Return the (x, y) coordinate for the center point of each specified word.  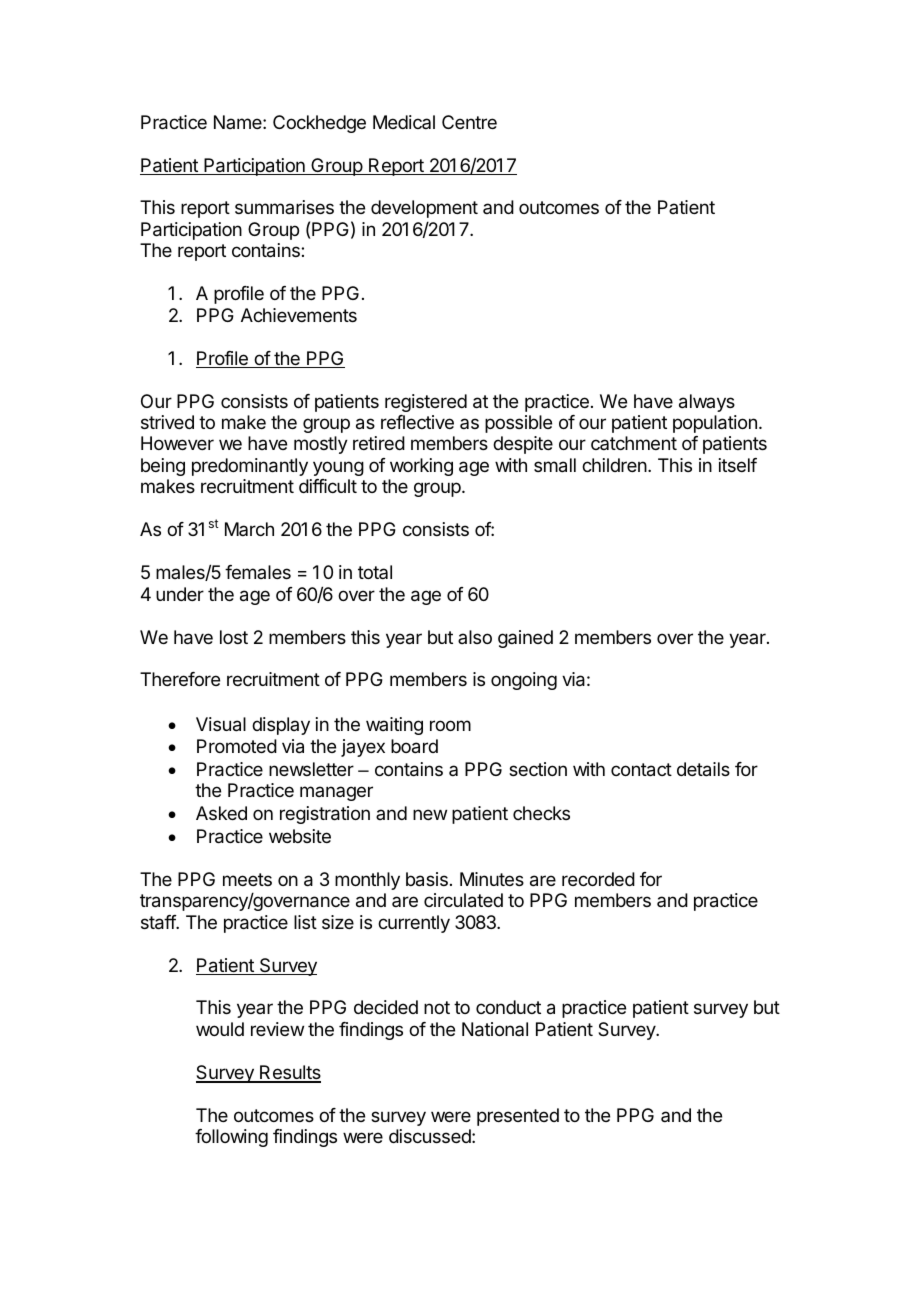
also (475, 637)
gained (525, 639)
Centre (469, 122)
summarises (284, 207)
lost (234, 637)
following (231, 1138)
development (424, 209)
